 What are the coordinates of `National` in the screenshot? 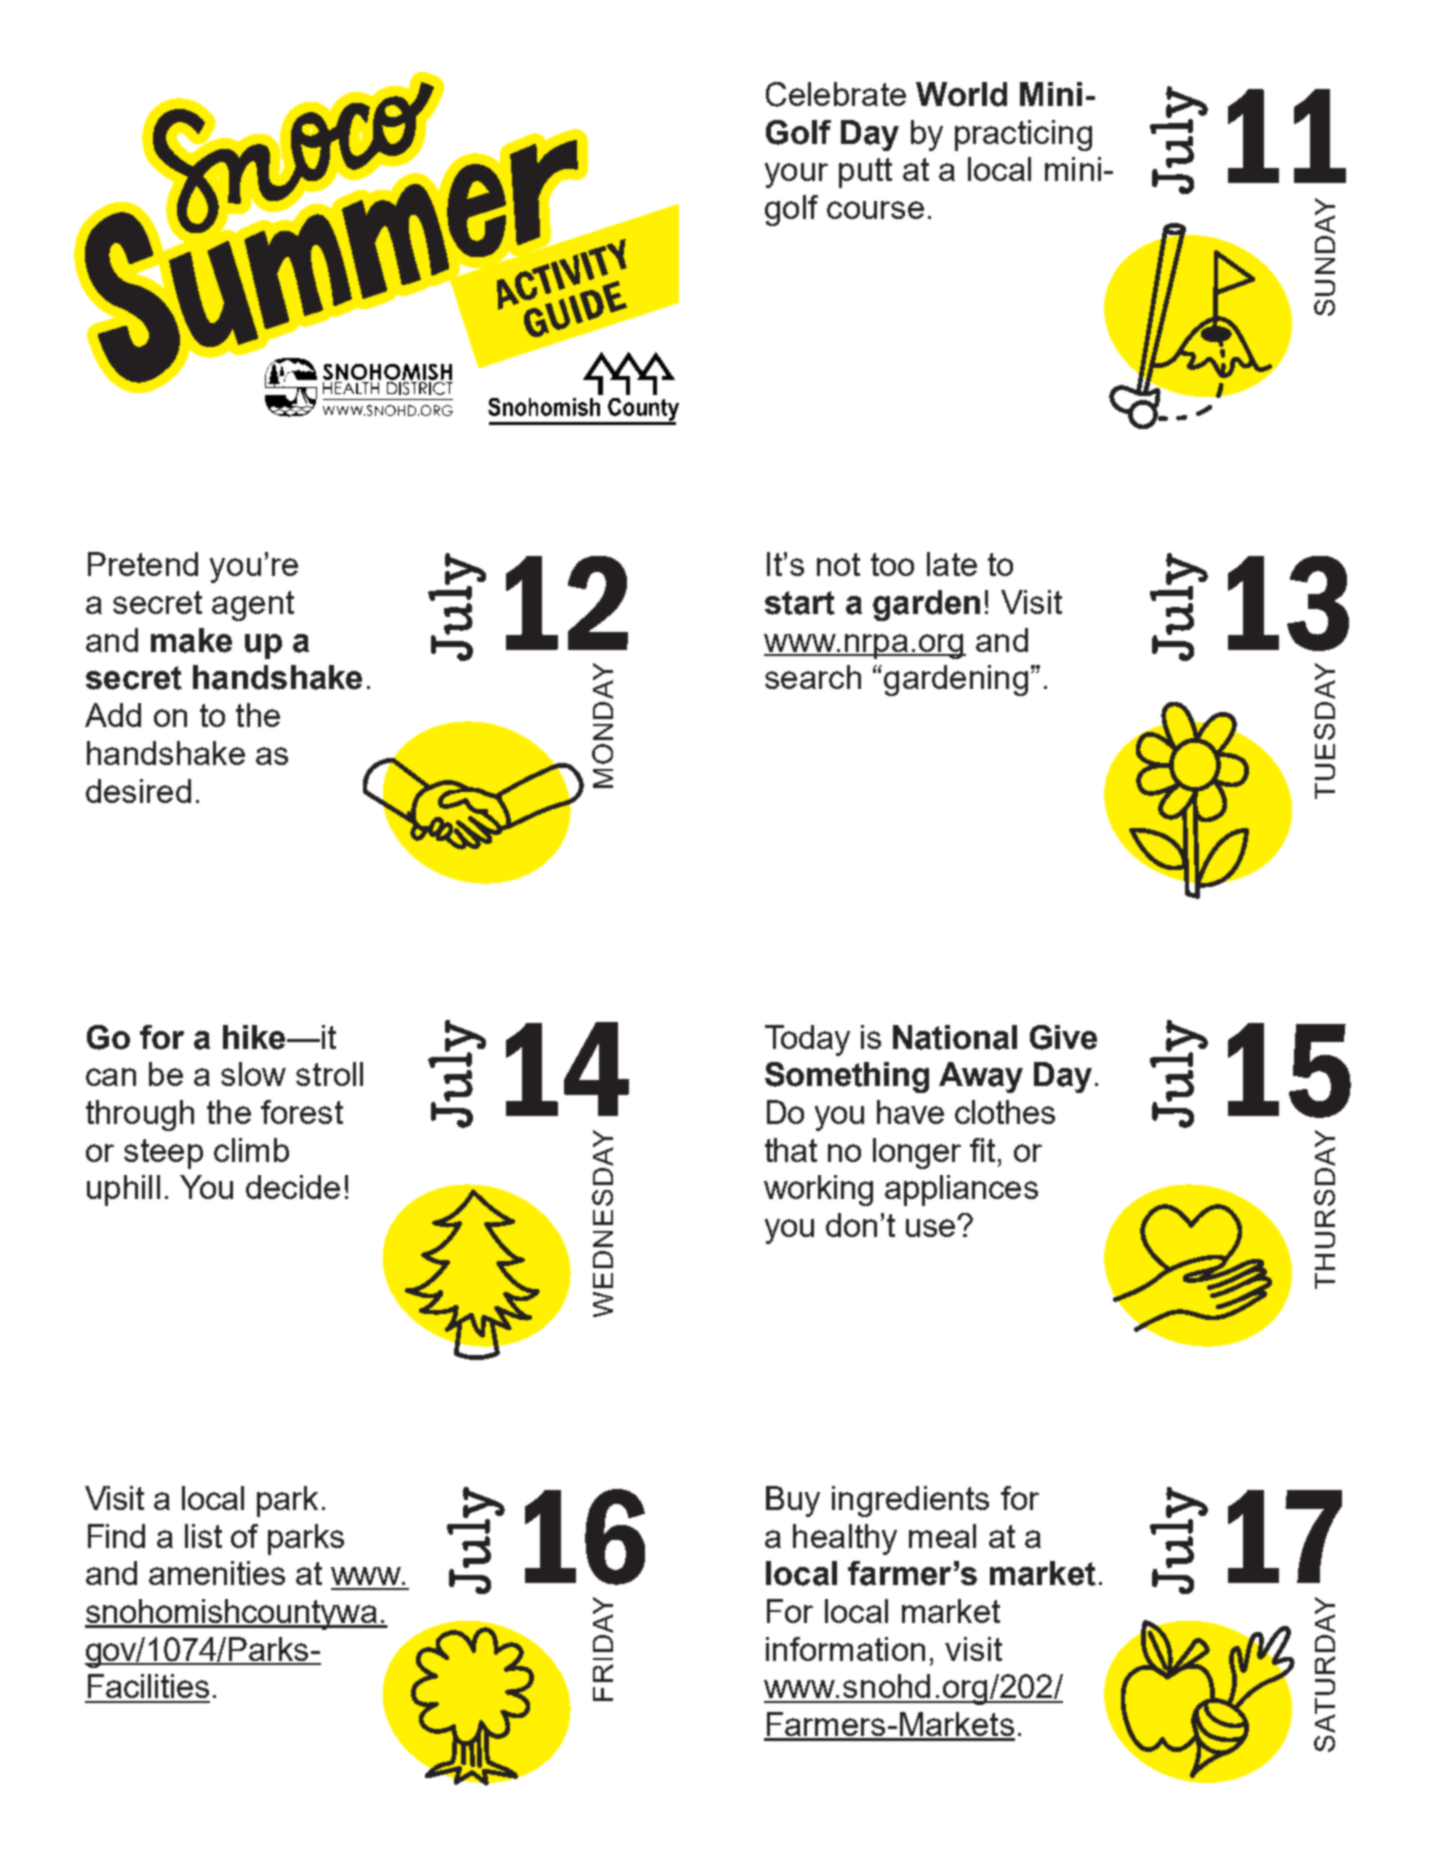 It's located at (955, 1037).
